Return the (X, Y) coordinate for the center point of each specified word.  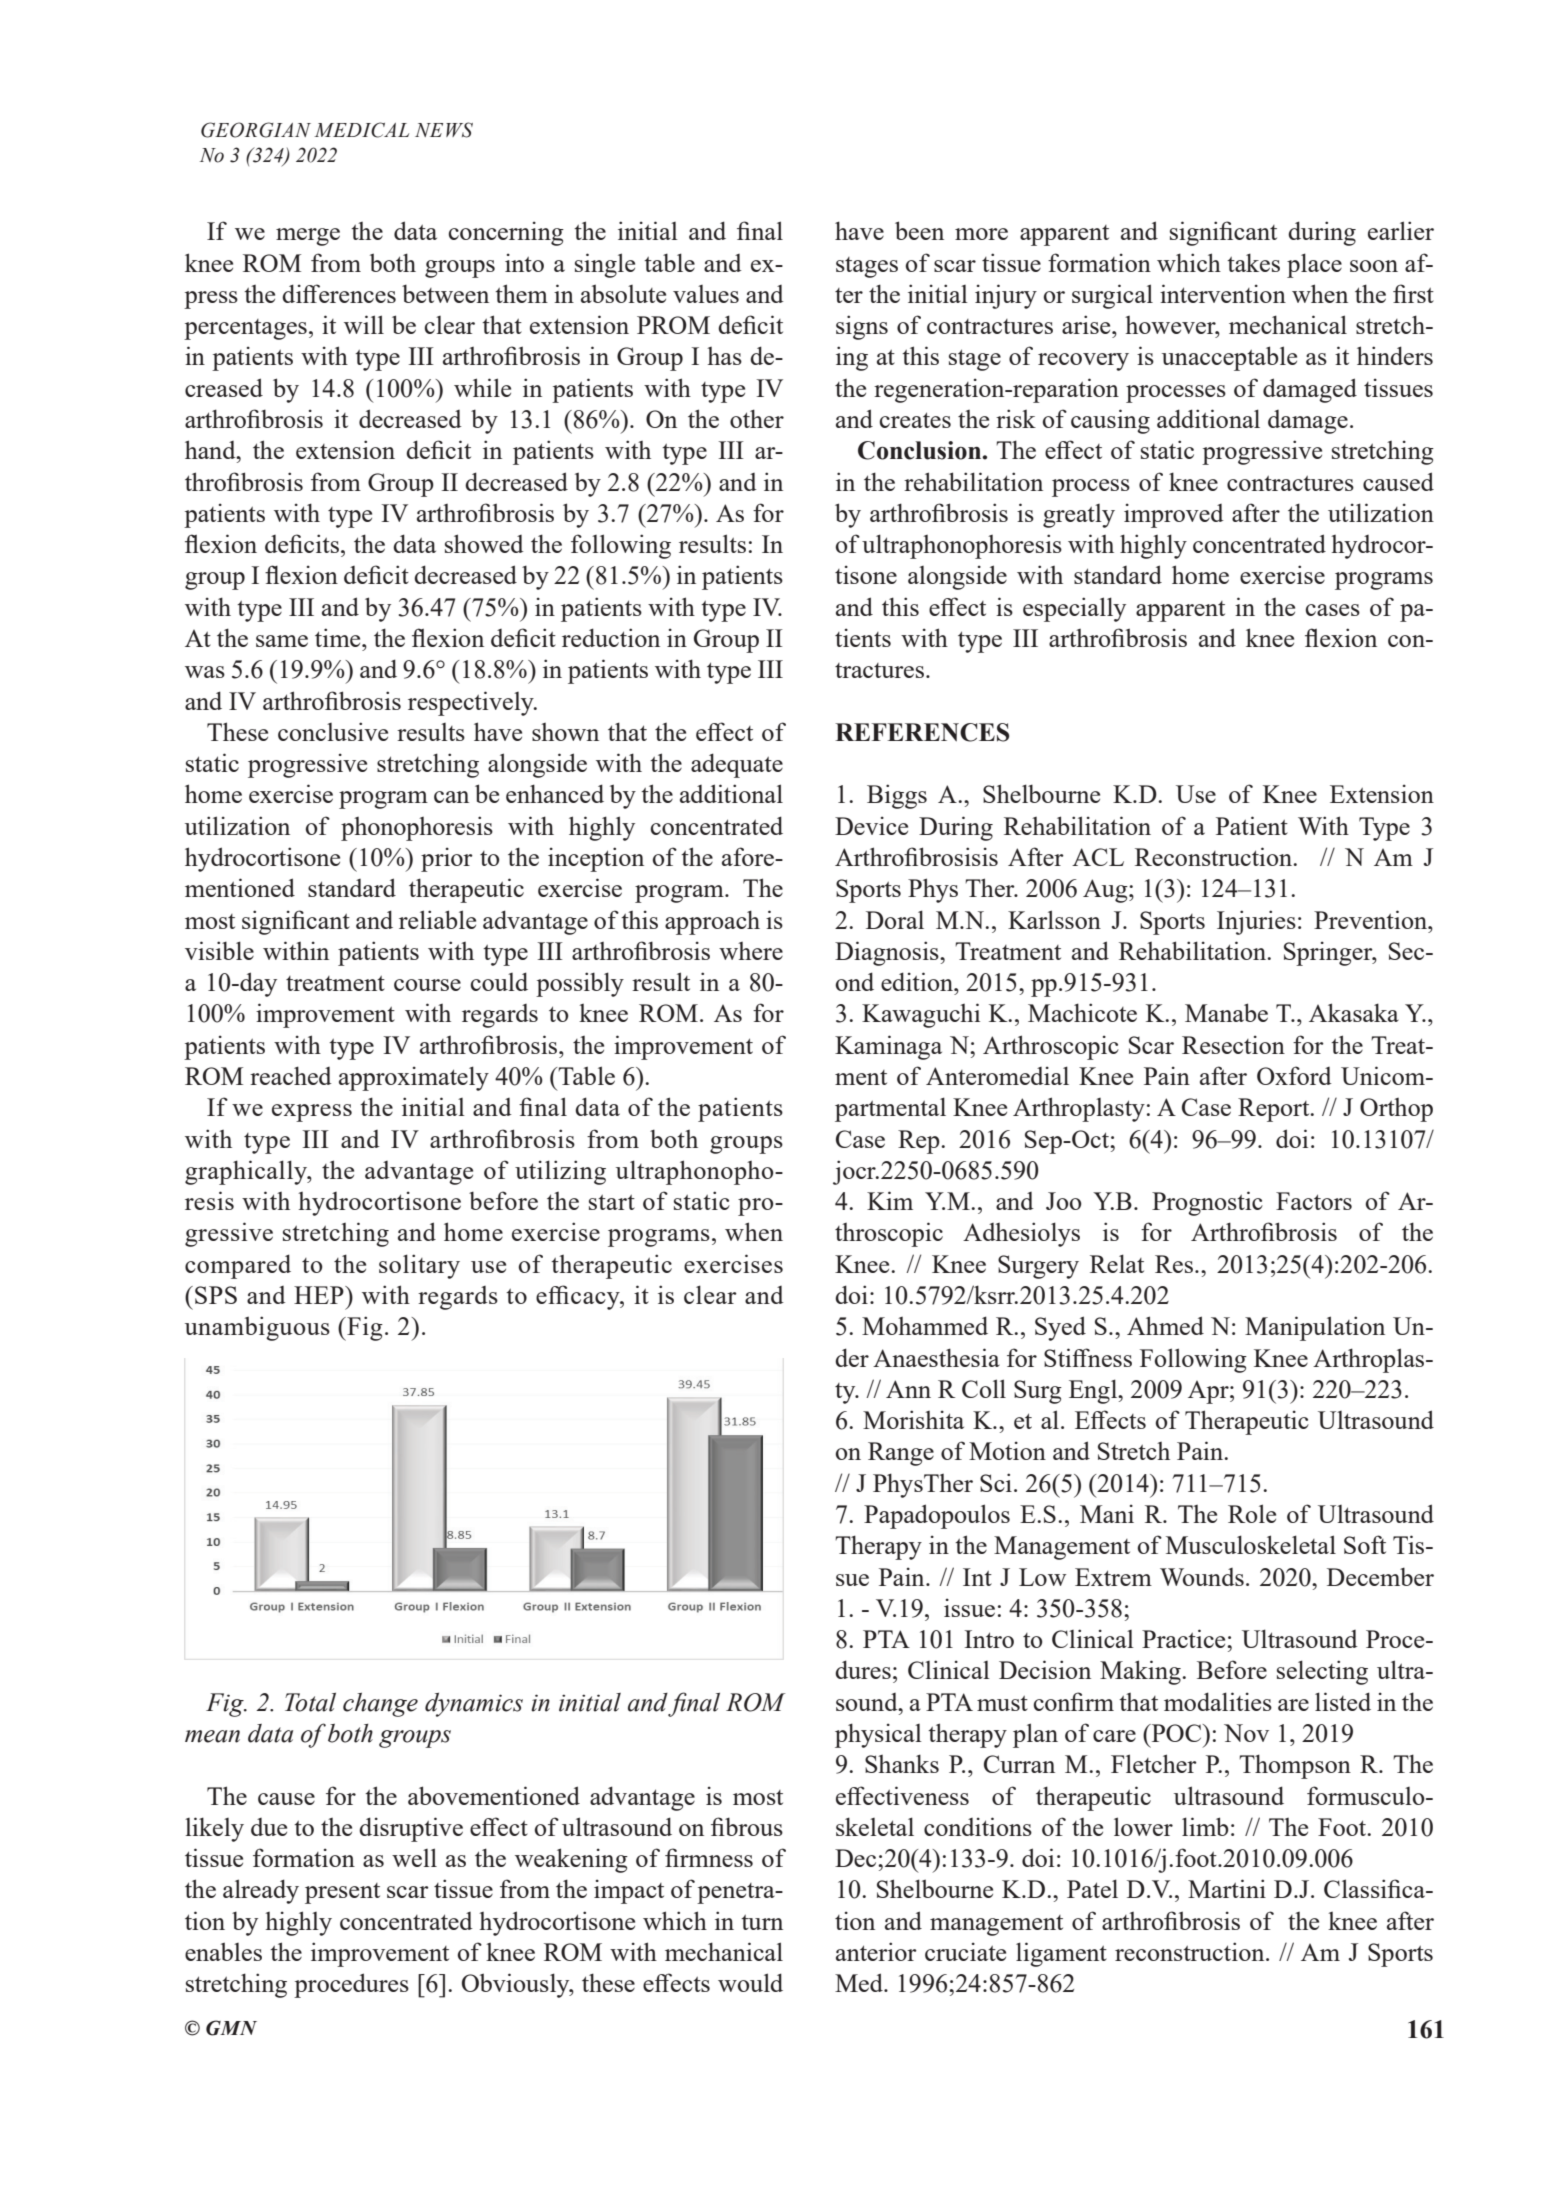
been (919, 230)
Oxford (1294, 1075)
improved (1174, 515)
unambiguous (257, 1328)
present (342, 1893)
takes (1253, 262)
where (751, 951)
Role (1252, 1513)
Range (901, 1454)
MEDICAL (361, 130)
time (339, 637)
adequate (737, 765)
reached (291, 1075)
